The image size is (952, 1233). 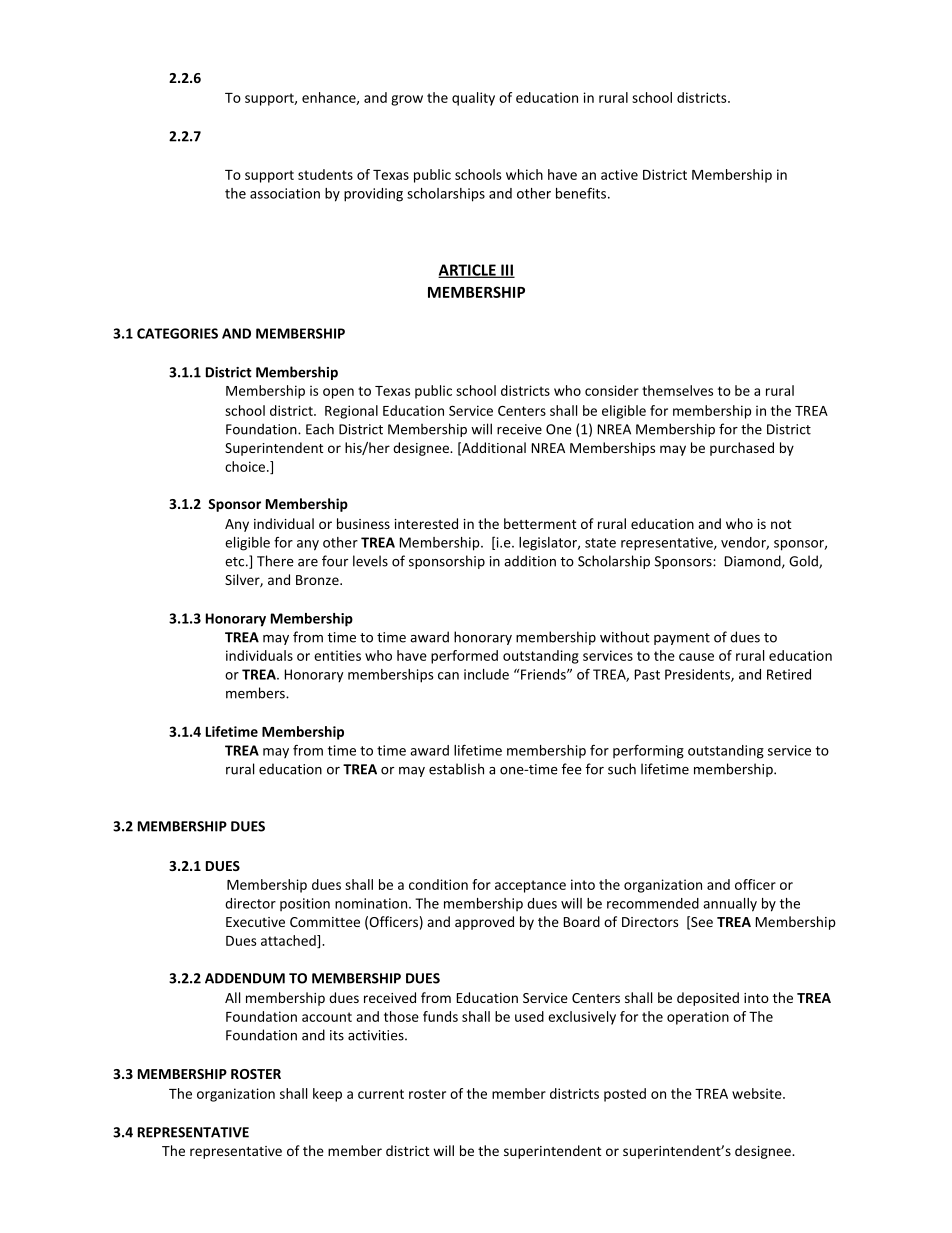 I want to click on performed, so click(x=464, y=657).
